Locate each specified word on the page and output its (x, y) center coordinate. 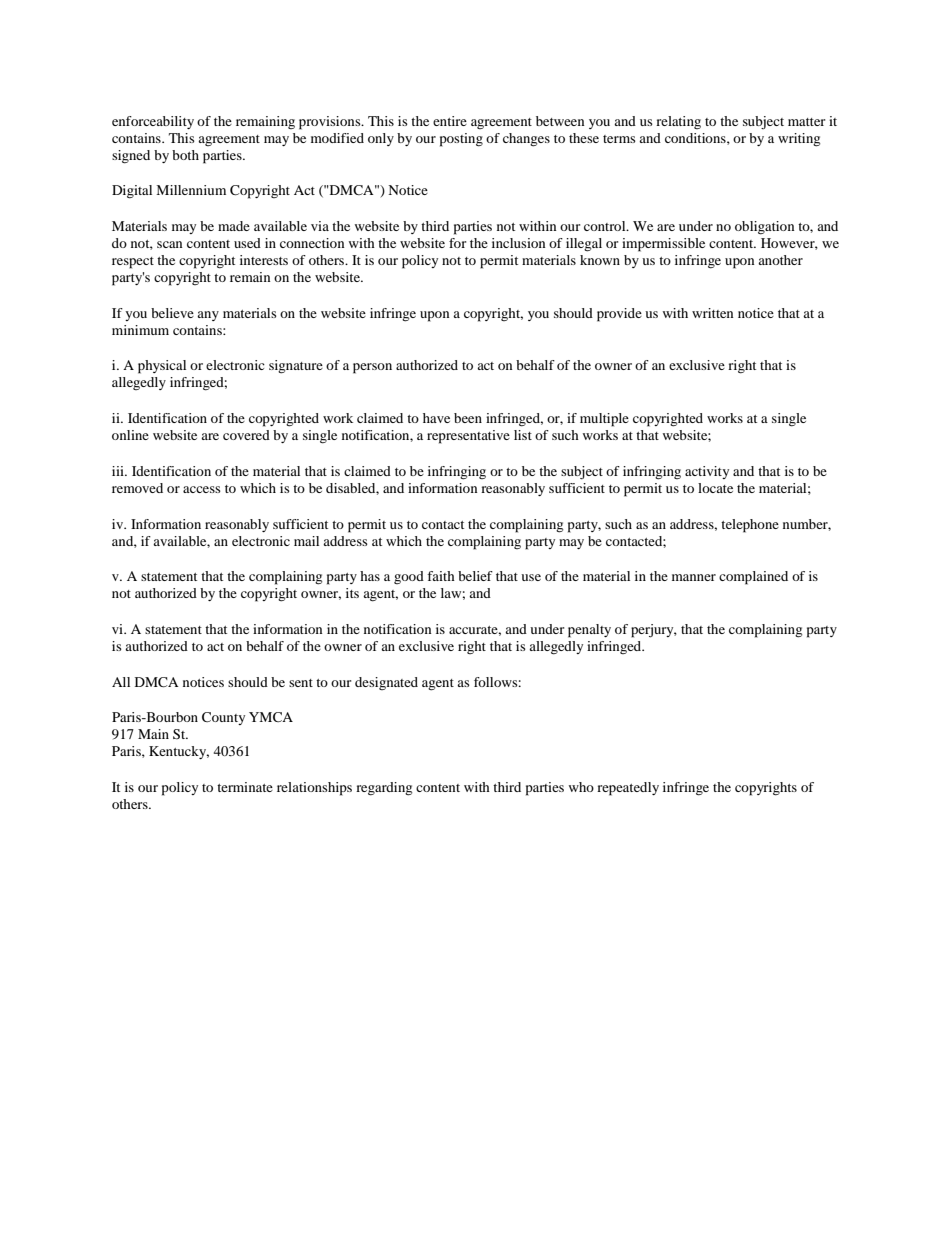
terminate (245, 787)
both (185, 155)
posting (461, 140)
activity (707, 472)
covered (246, 435)
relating (678, 122)
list (523, 435)
